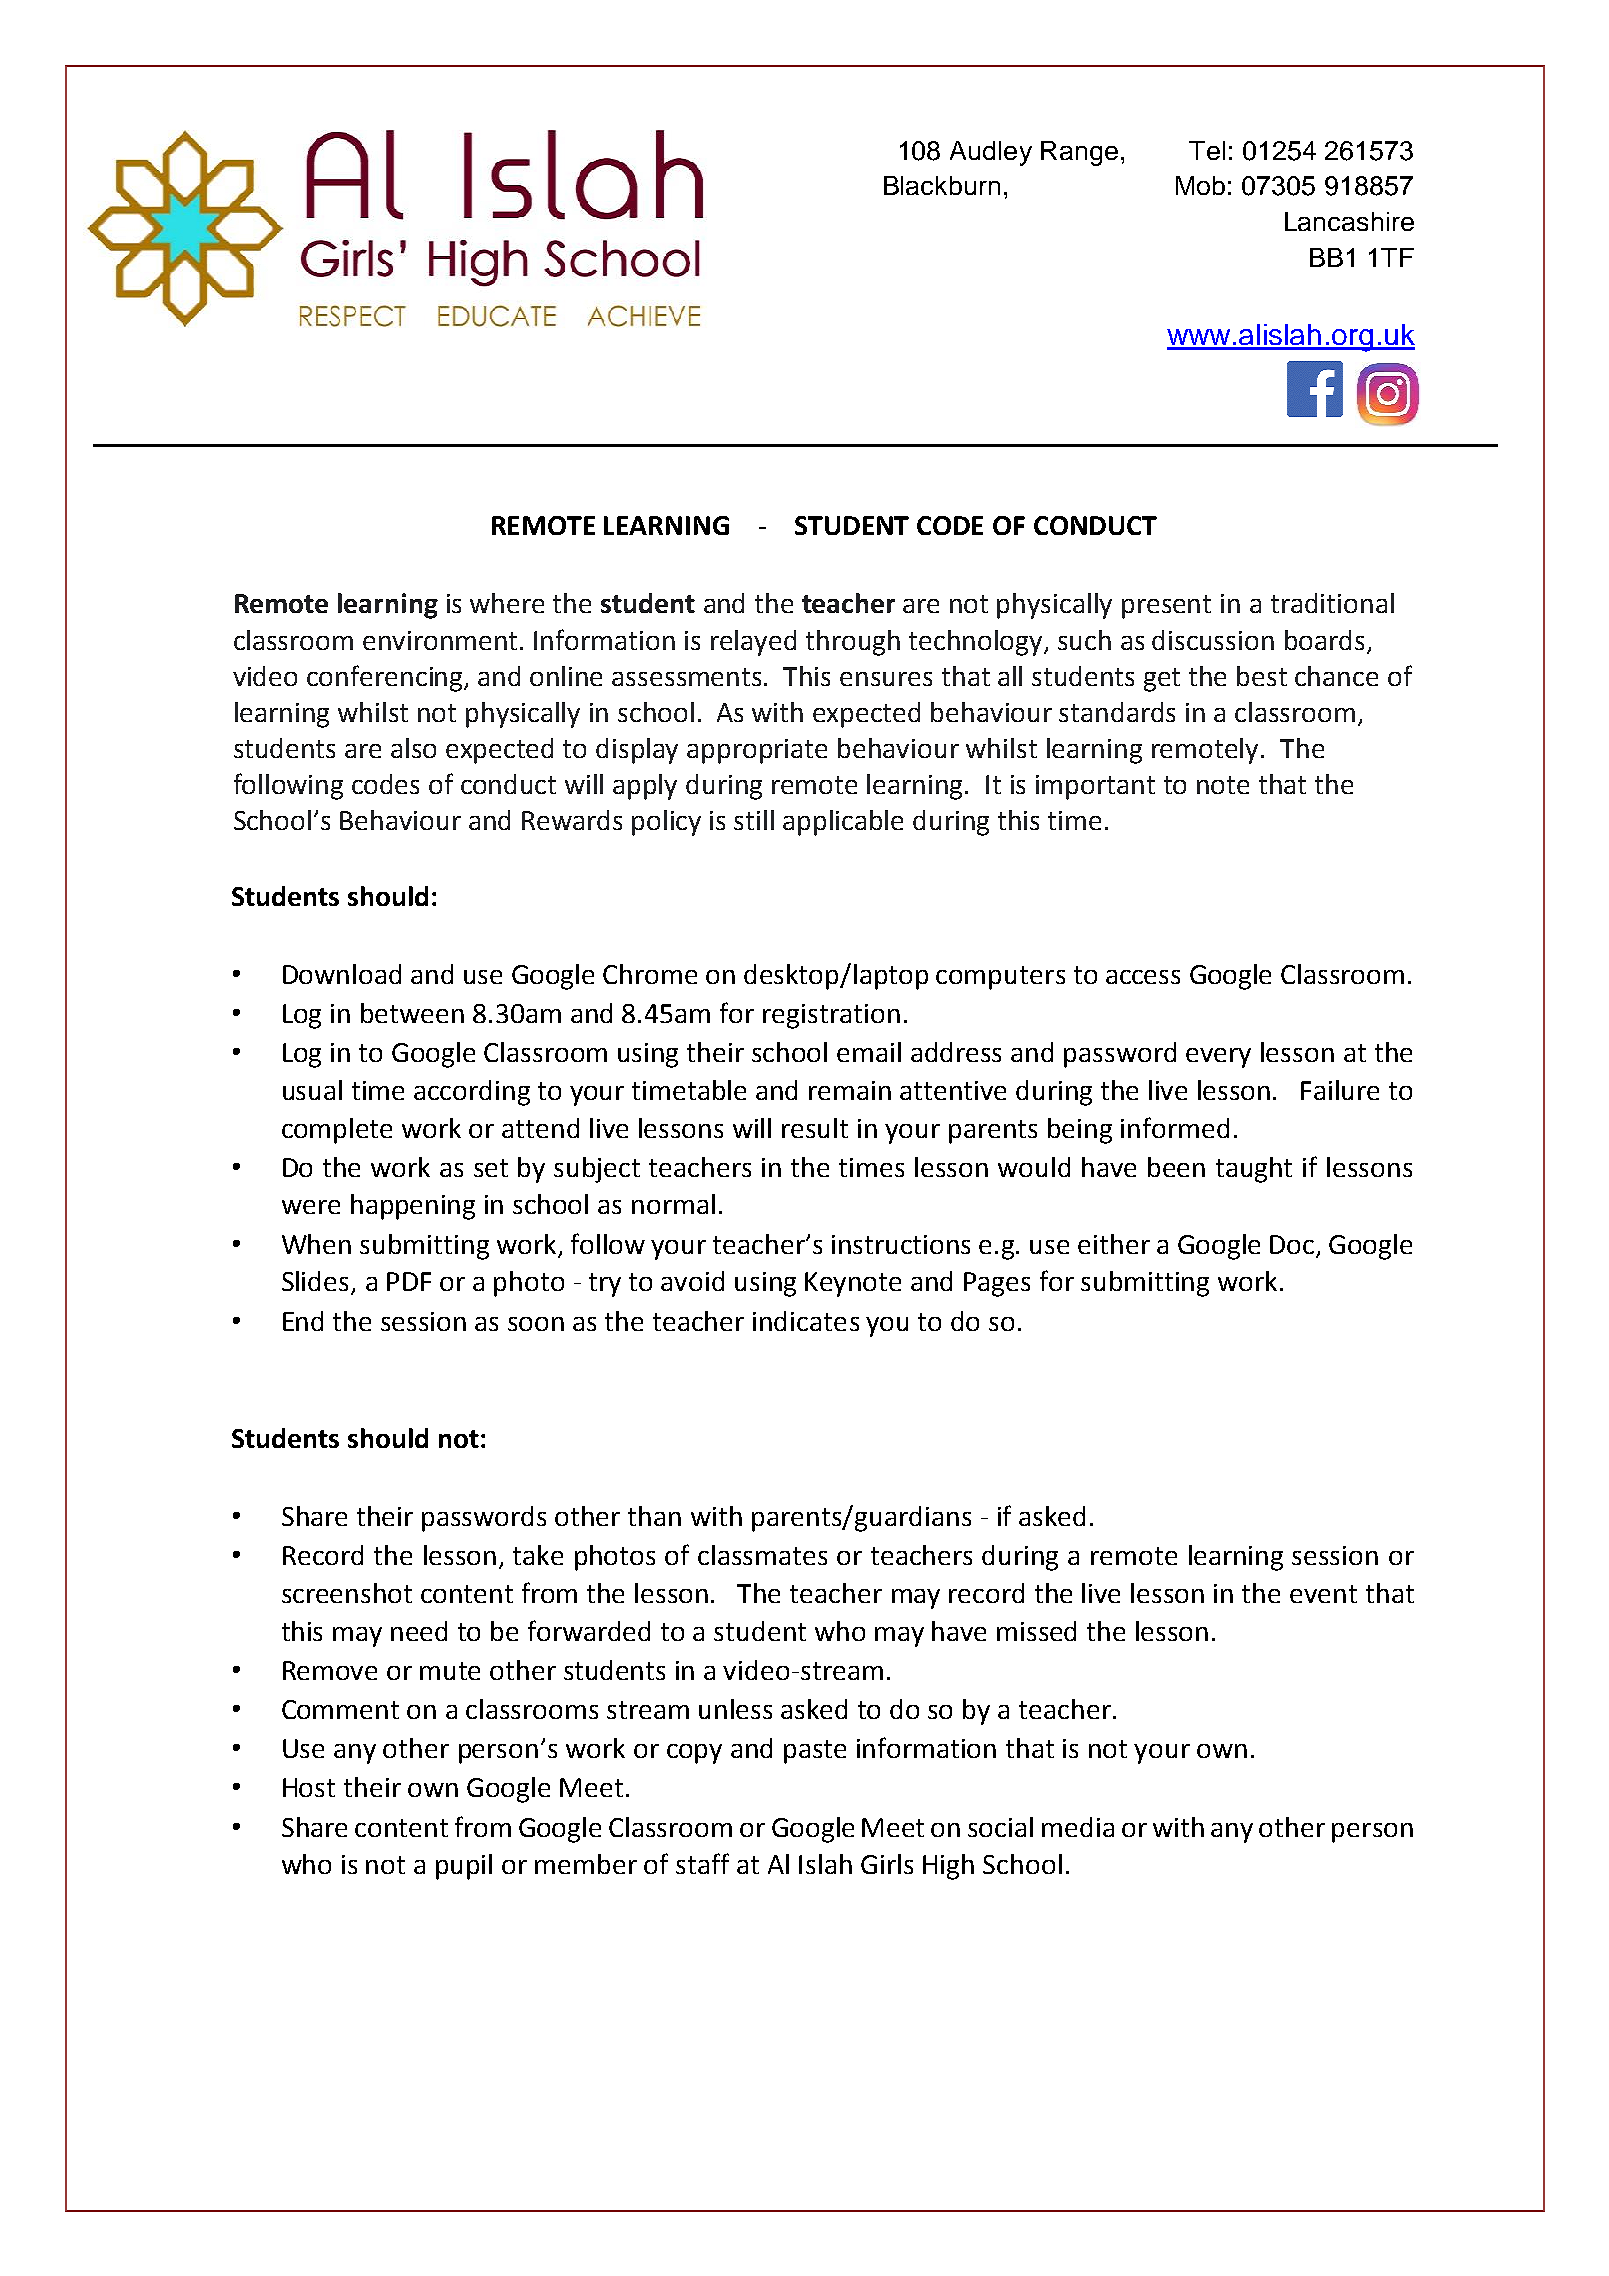  I want to click on paste, so click(815, 1752).
